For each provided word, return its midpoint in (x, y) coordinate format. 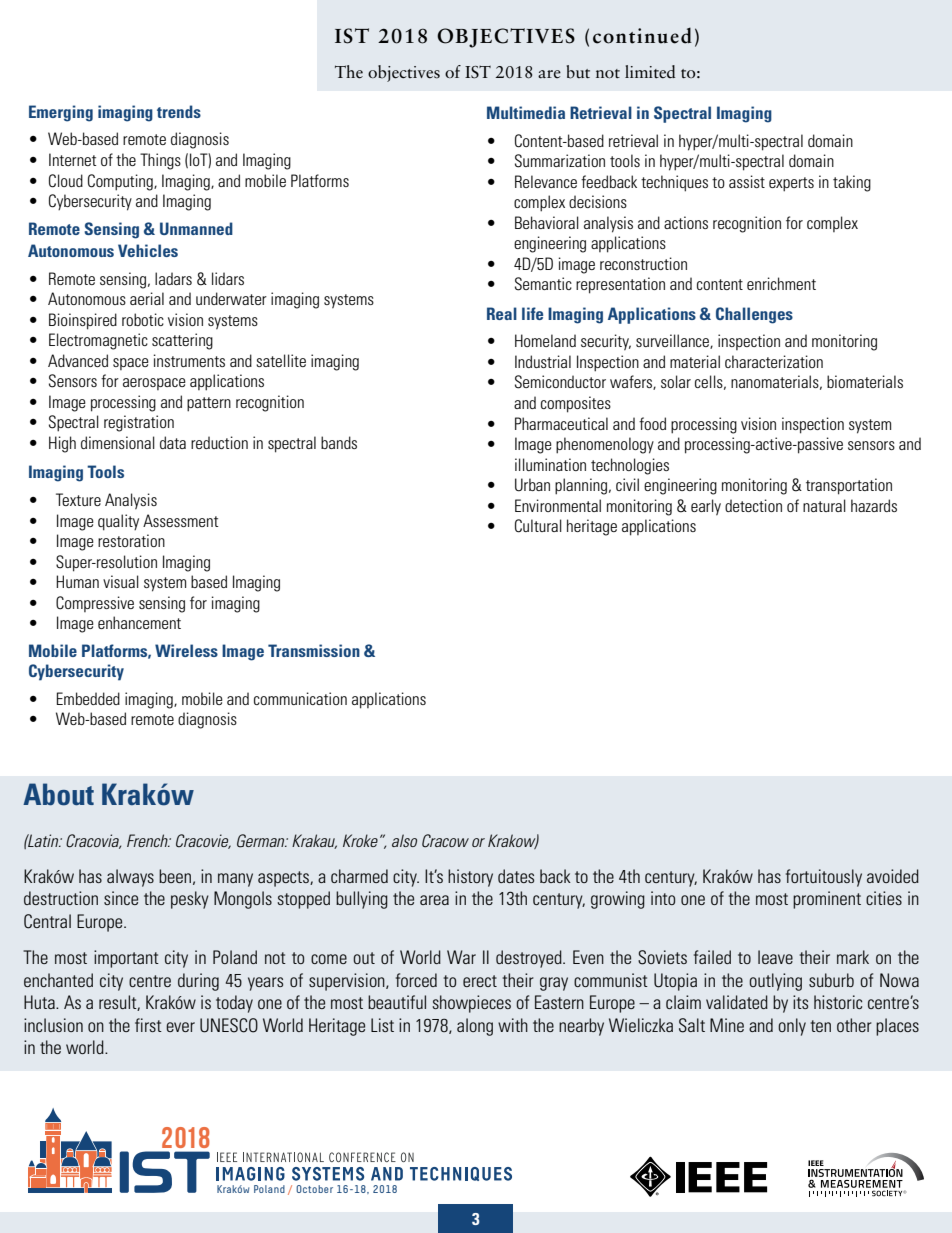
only (792, 1027)
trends (179, 111)
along (475, 1027)
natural (824, 505)
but (578, 72)
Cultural (538, 526)
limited (650, 72)
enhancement (139, 622)
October (314, 1189)
